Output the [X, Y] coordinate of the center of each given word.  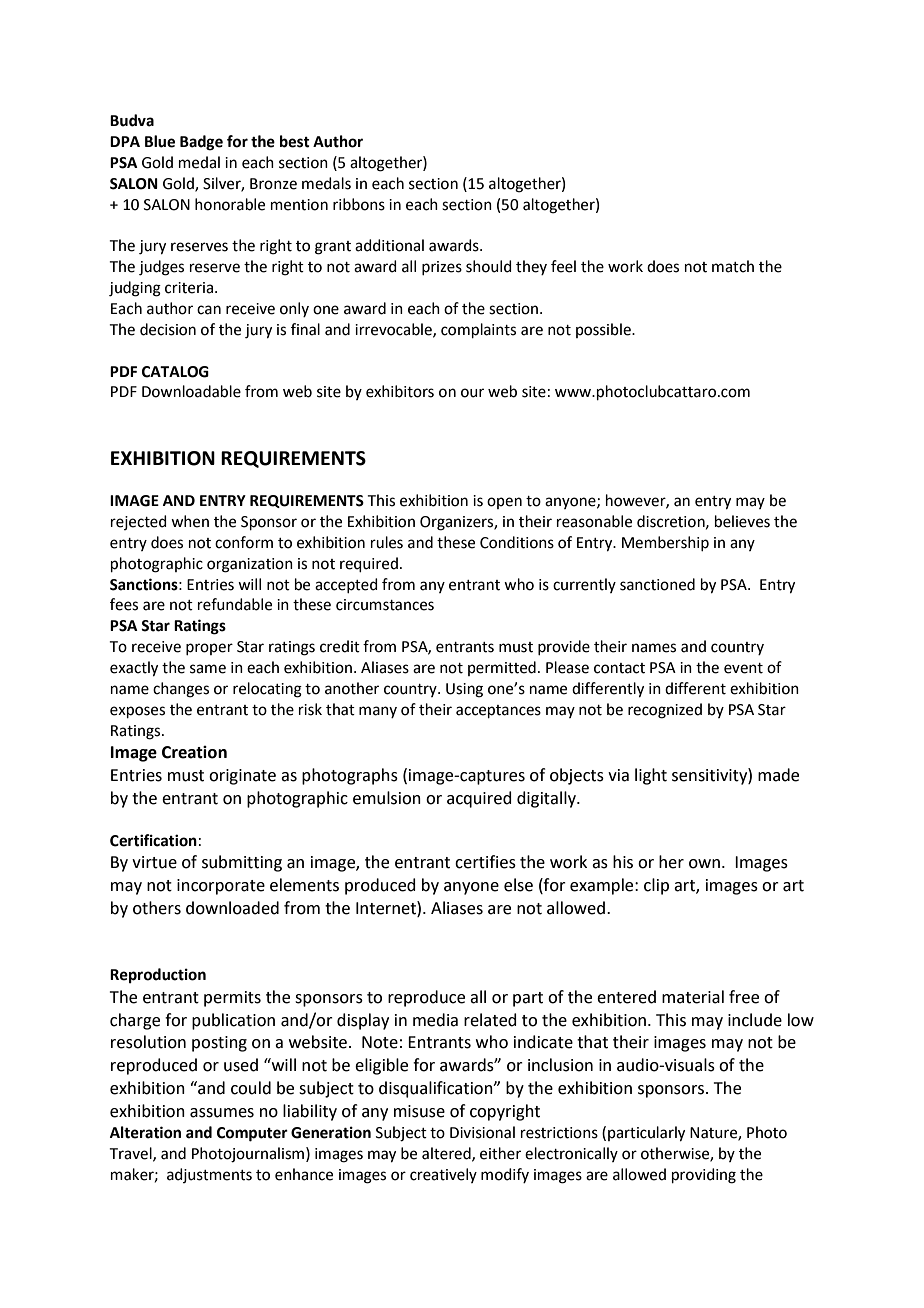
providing [704, 1176]
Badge [201, 143]
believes [742, 521]
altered [447, 1154]
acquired [479, 799]
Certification [153, 840]
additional [389, 245]
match [733, 266]
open [504, 503]
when [190, 521]
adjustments [209, 1175]
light [651, 776]
